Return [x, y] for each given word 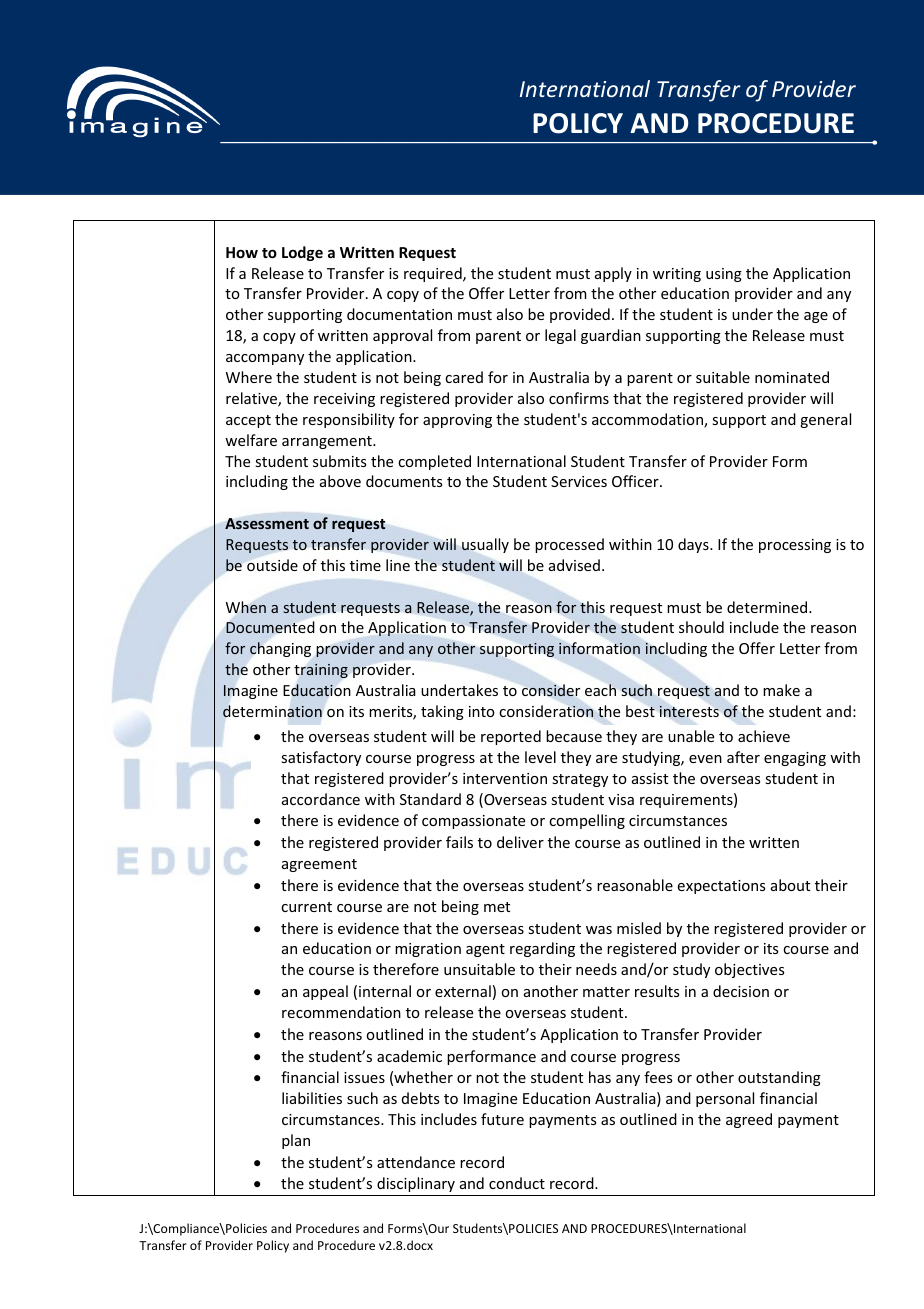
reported [511, 737]
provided [580, 315]
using [724, 275]
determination [272, 711]
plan [296, 1141]
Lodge [302, 253]
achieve [764, 736]
